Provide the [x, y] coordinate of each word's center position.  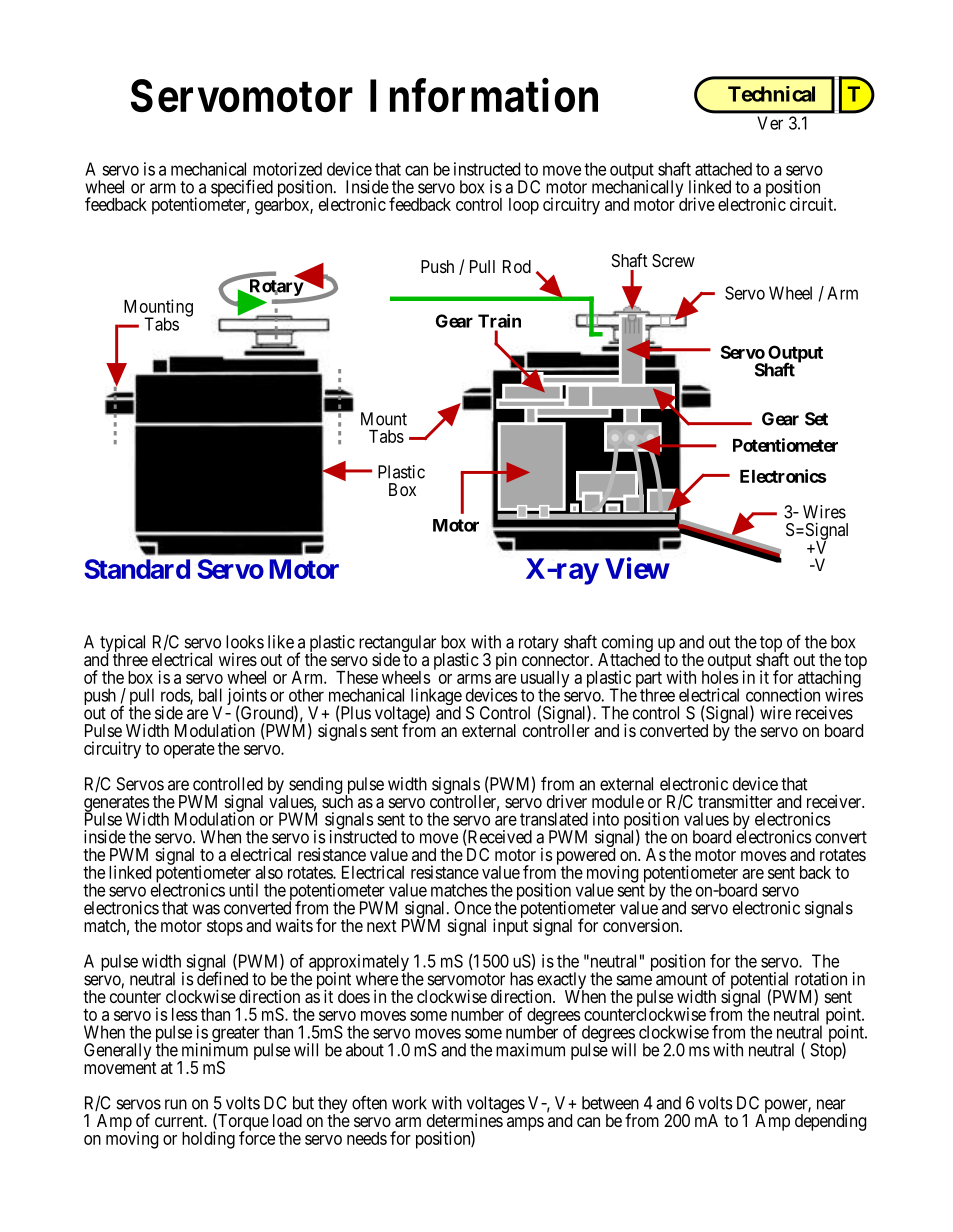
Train [499, 321]
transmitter [735, 801]
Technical [771, 94]
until [243, 890]
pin [506, 661]
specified [242, 189]
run [176, 1104]
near [831, 1104]
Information [484, 95]
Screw [673, 260]
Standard [137, 569]
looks [245, 642]
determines [465, 1119]
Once [472, 908]
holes [720, 676]
